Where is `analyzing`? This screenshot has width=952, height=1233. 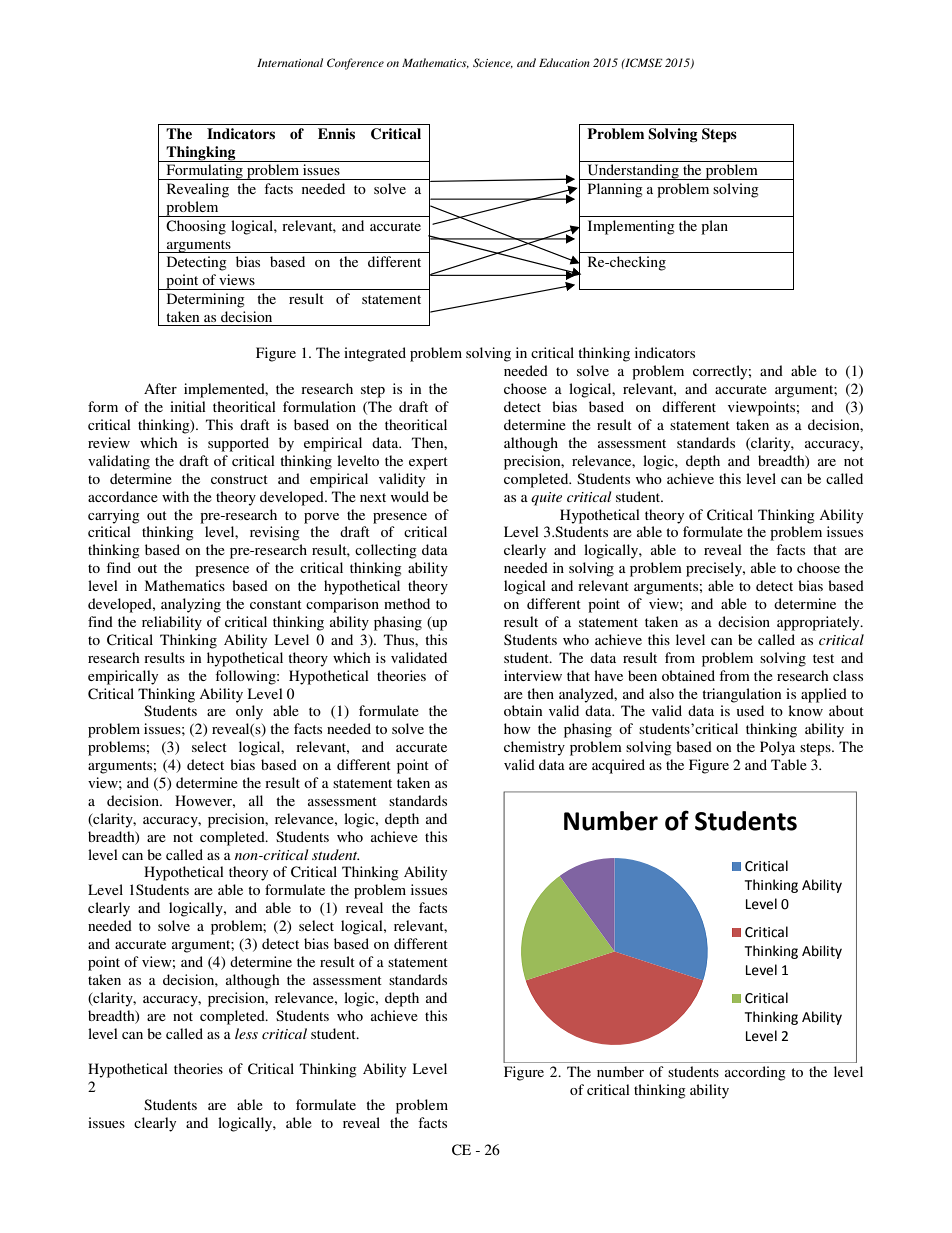
analyzing is located at coordinates (191, 605).
